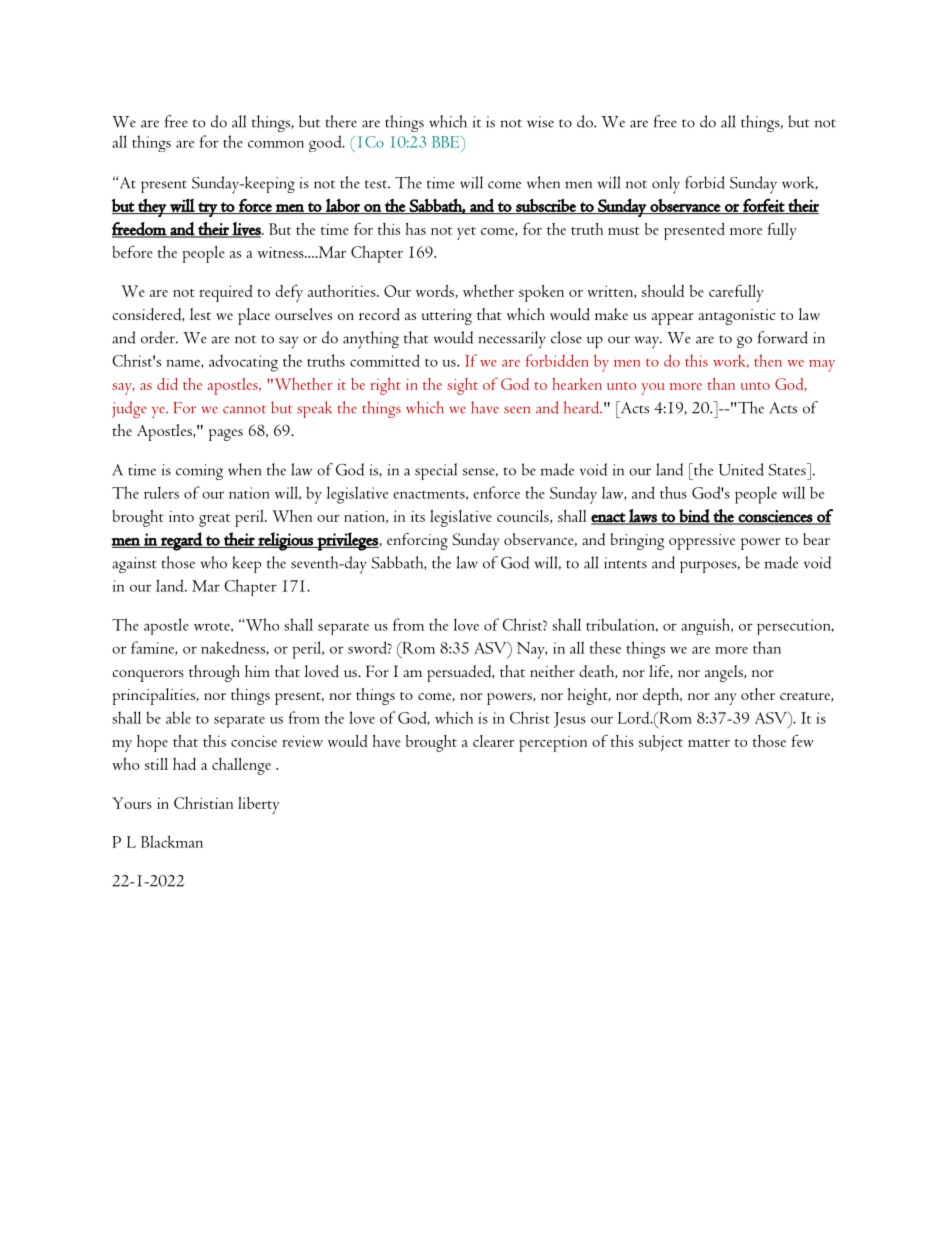  Describe the element at coordinates (666, 185) in the document. I see `only` at that location.
